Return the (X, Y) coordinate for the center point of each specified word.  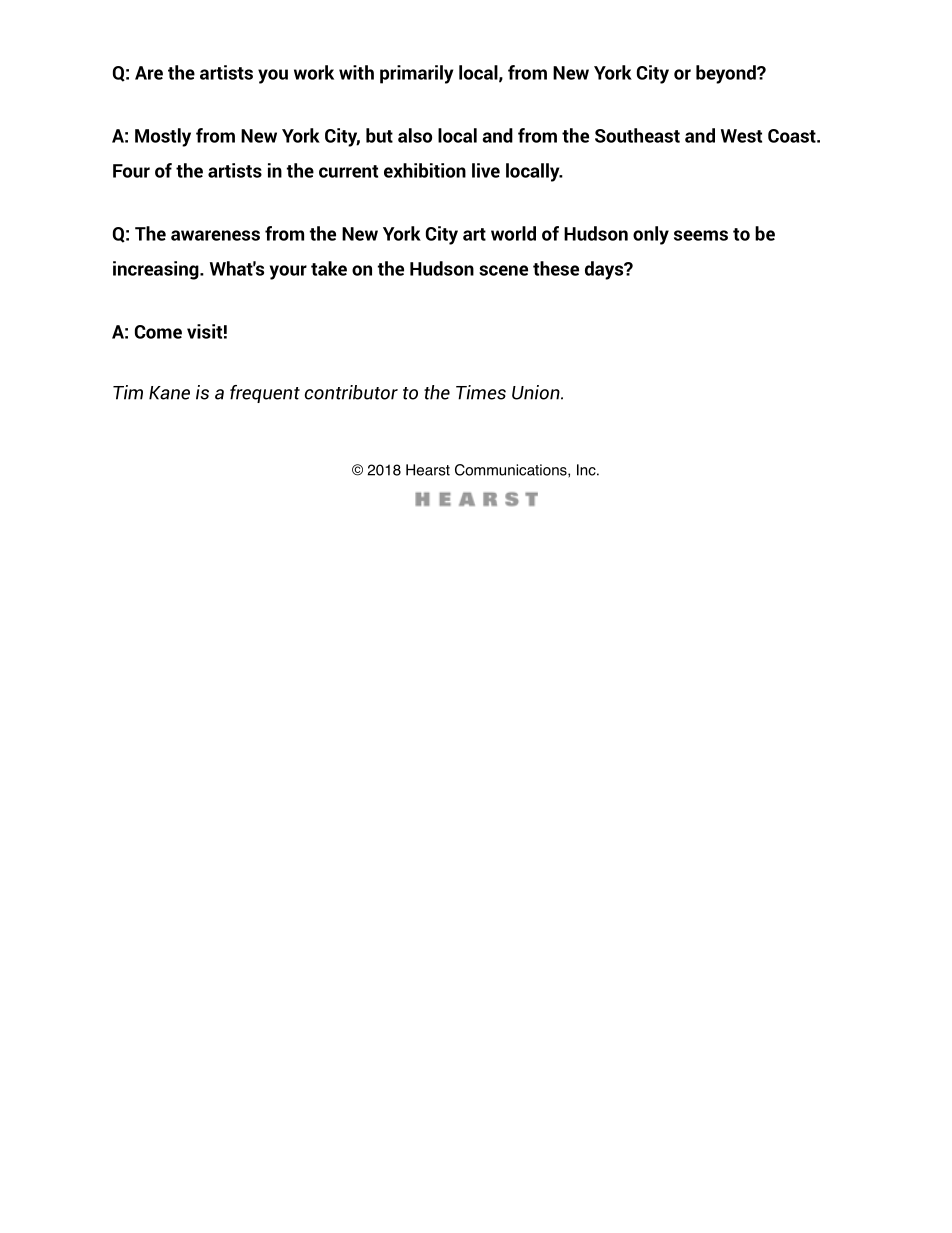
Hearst (428, 470)
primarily (416, 74)
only (651, 235)
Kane (169, 393)
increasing (157, 270)
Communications (512, 471)
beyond (727, 74)
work (314, 72)
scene (503, 270)
